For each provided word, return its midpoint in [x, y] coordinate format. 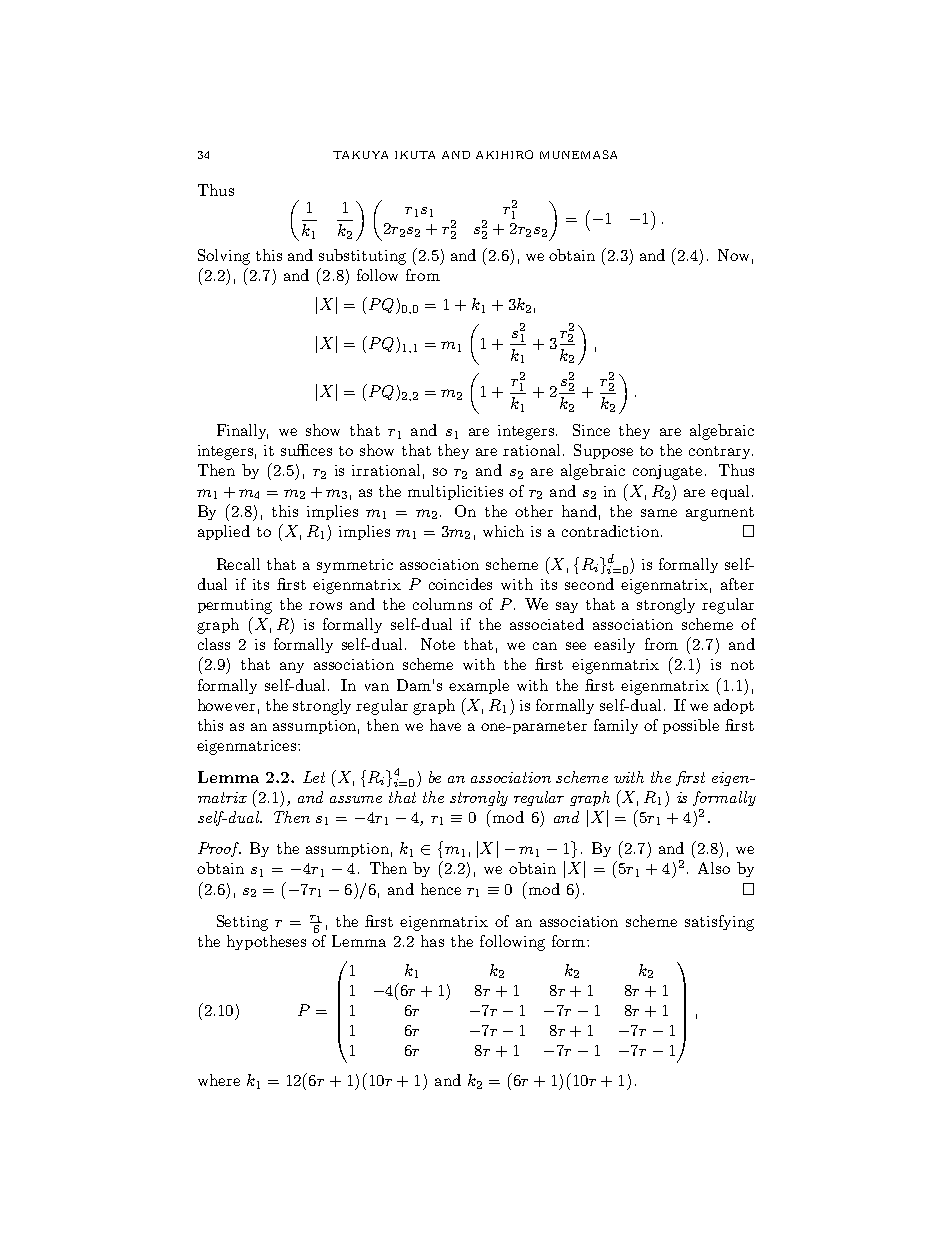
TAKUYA [360, 155]
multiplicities [455, 492]
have [445, 725]
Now [733, 255]
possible [691, 726]
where [219, 1080]
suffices [306, 450]
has [432, 941]
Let [314, 777]
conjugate [667, 472]
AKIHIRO [504, 154]
